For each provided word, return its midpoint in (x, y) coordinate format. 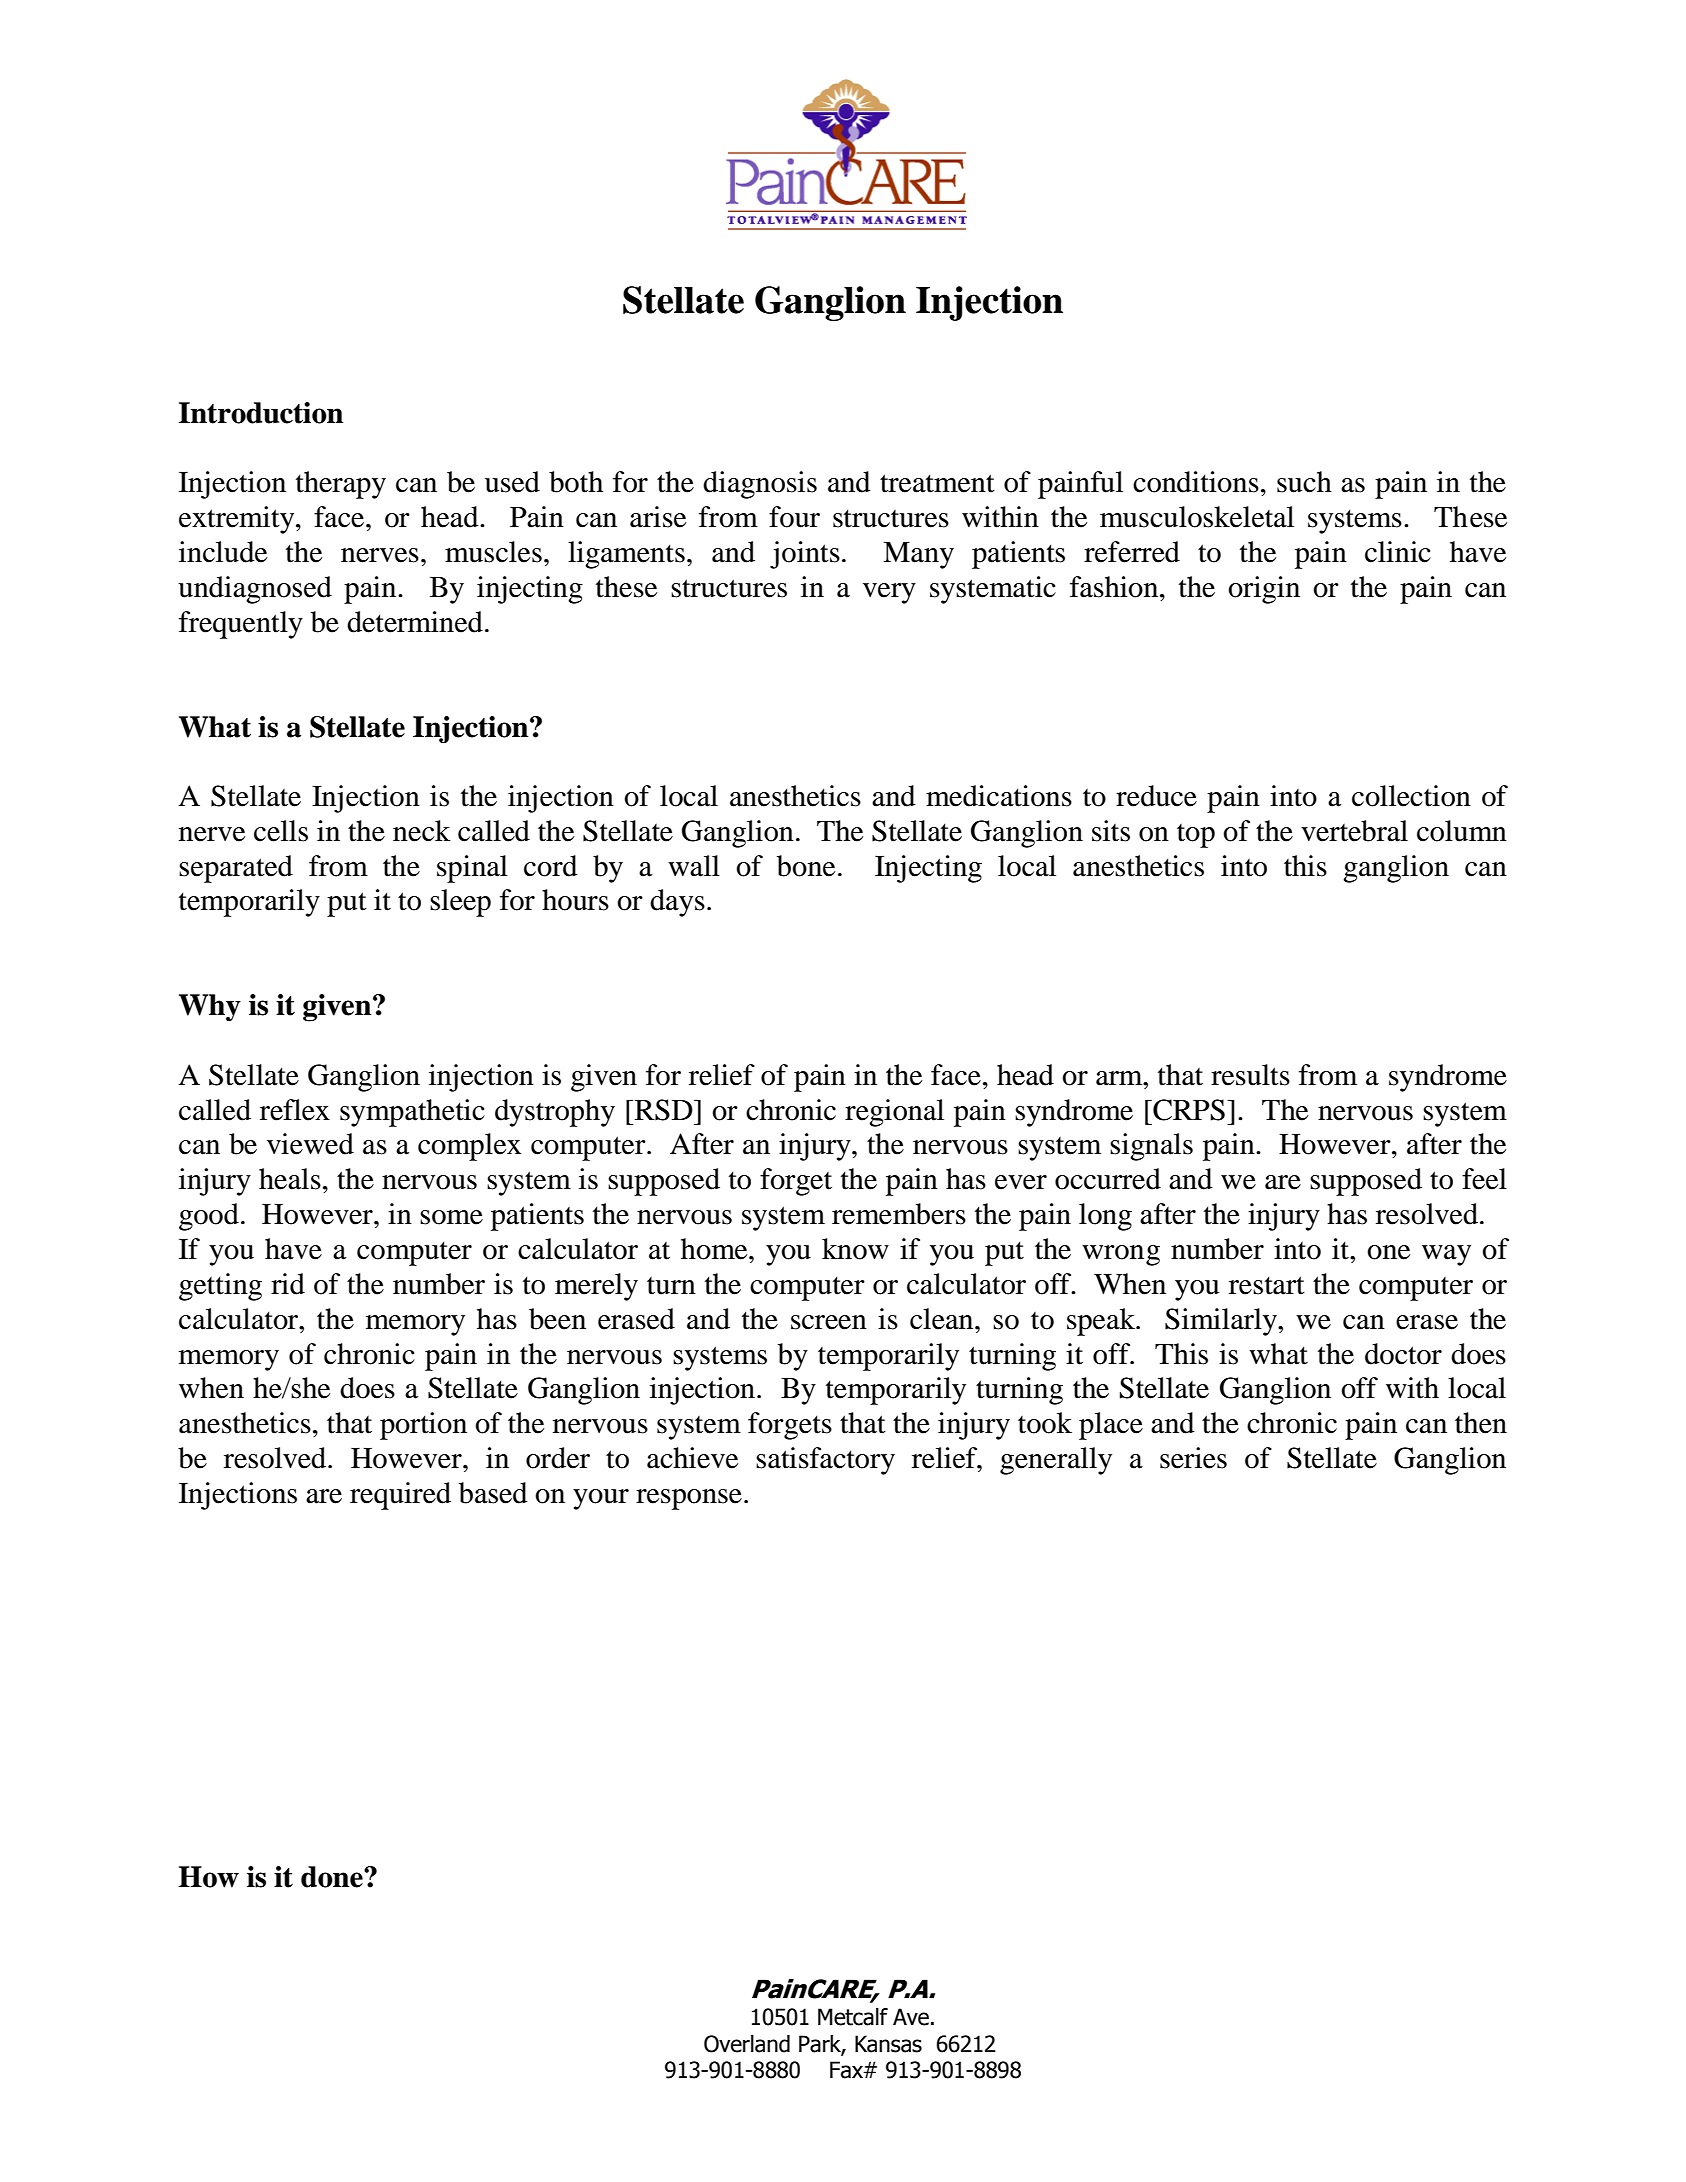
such (1304, 482)
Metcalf (853, 2017)
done (333, 1877)
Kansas (888, 2044)
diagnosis (760, 485)
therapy (341, 485)
